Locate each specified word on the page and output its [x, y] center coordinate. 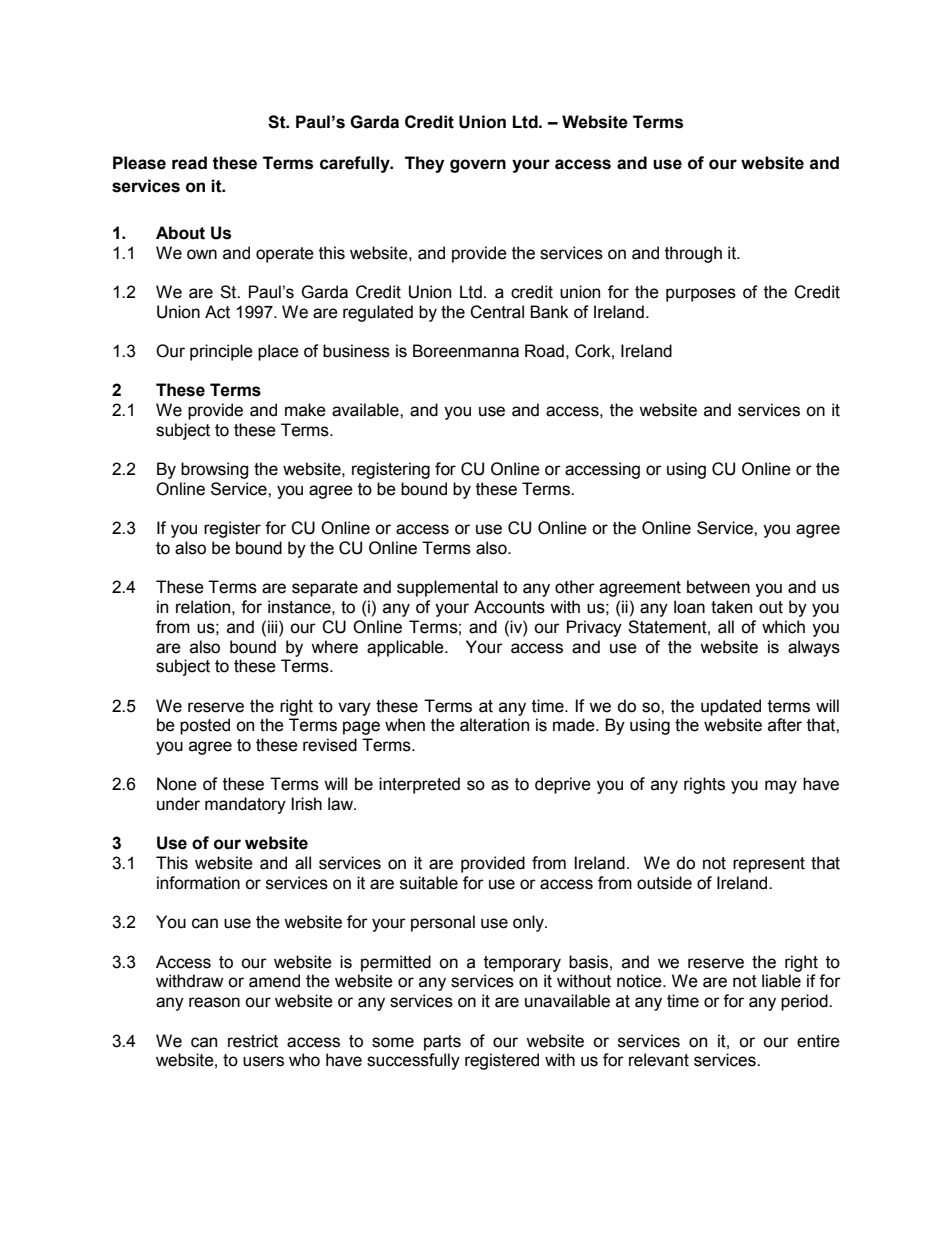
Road [544, 351]
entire [818, 1041]
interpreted [419, 785]
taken [731, 607]
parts [442, 1043]
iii [274, 626]
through [693, 254]
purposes [701, 295]
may [781, 787]
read [189, 163]
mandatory [245, 805]
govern [478, 166]
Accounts [509, 607]
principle [221, 352]
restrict [253, 1041]
